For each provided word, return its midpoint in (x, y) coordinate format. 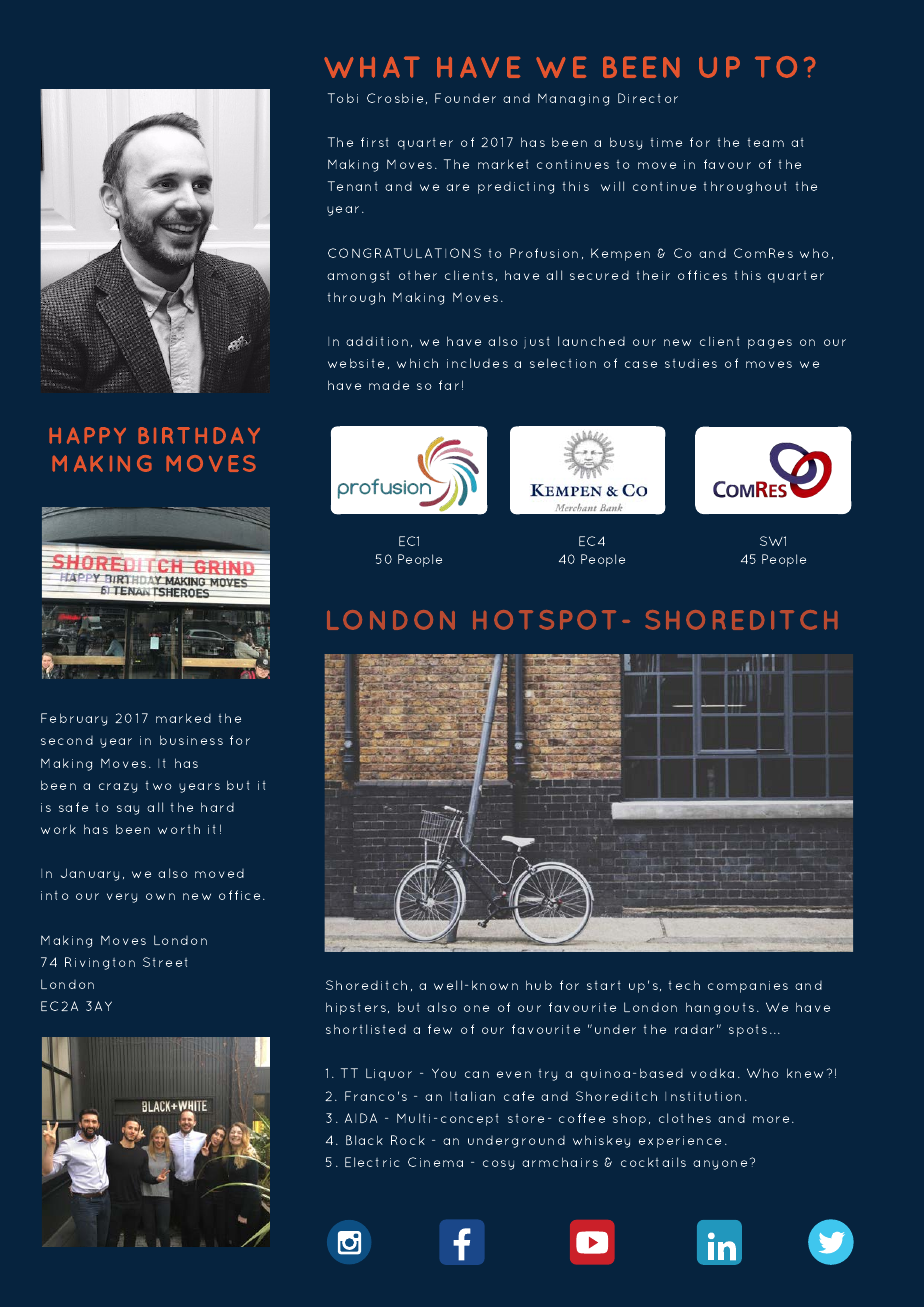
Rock (408, 1140)
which (417, 363)
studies (691, 363)
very (122, 898)
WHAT (372, 67)
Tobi (343, 98)
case (641, 364)
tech (684, 985)
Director (648, 98)
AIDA (361, 1118)
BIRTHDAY (199, 435)
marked (183, 718)
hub (539, 985)
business (191, 740)
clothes (685, 1118)
